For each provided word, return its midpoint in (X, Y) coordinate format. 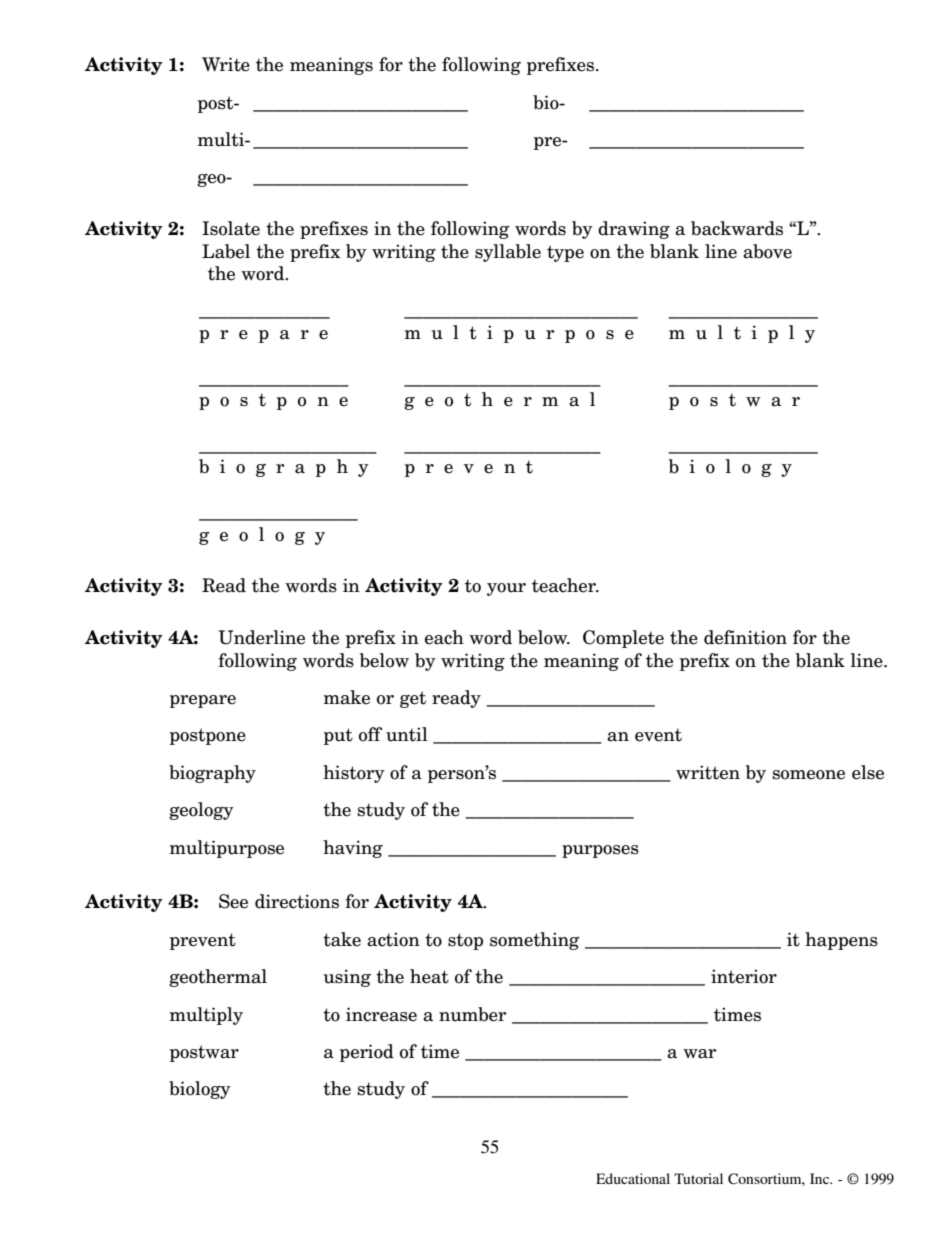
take (342, 939)
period (367, 1053)
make (347, 697)
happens (841, 941)
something (534, 941)
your (506, 589)
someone (809, 775)
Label (226, 251)
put (338, 736)
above (767, 251)
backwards (737, 228)
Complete (623, 639)
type (565, 253)
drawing (634, 230)
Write (226, 64)
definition (745, 637)
